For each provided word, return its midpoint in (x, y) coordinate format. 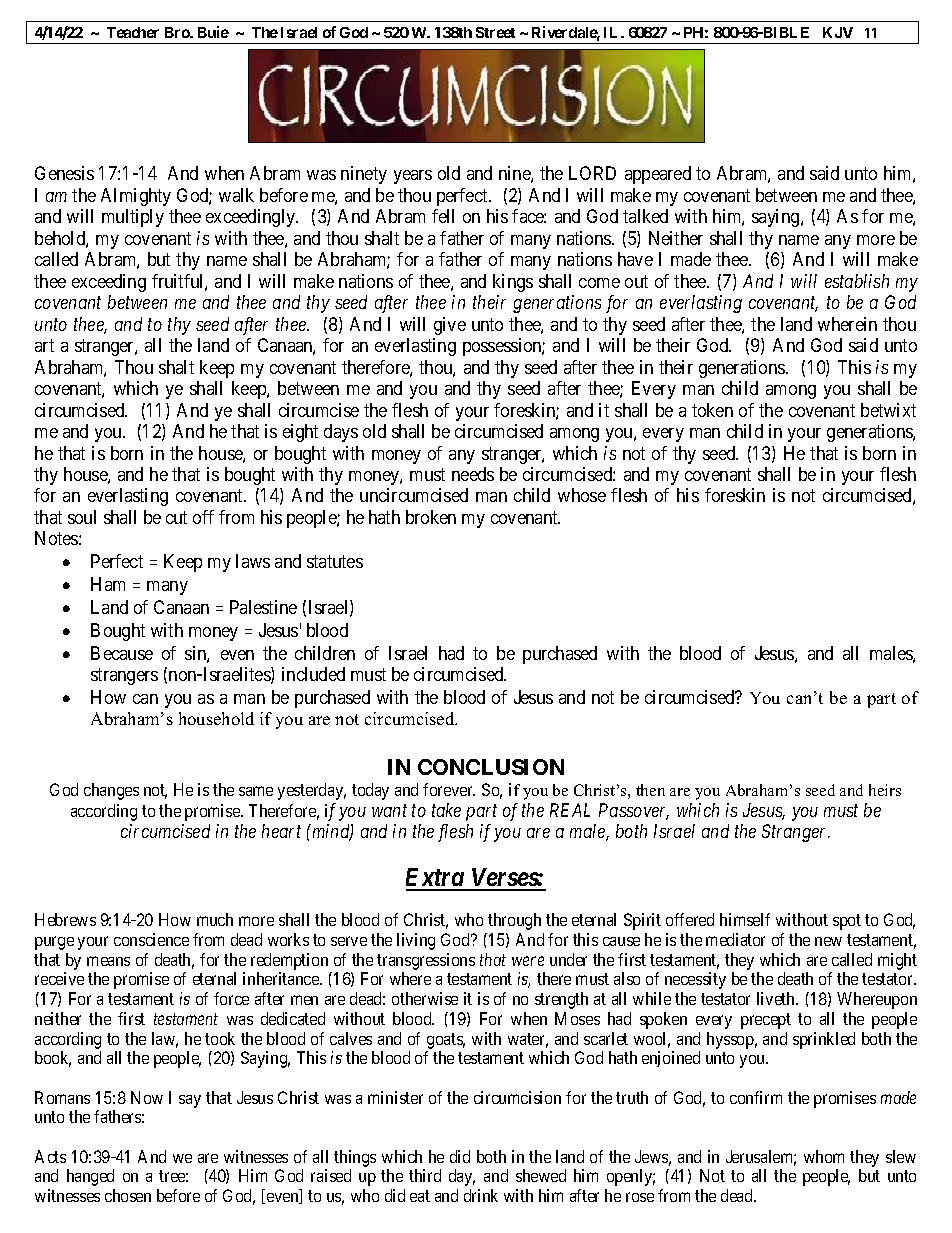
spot (847, 922)
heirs (885, 790)
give (450, 326)
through (514, 921)
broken (431, 517)
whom (824, 1156)
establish (857, 281)
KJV (838, 32)
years (413, 177)
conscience (151, 939)
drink (481, 1195)
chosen (128, 1195)
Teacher (133, 32)
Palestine (263, 607)
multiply (133, 218)
